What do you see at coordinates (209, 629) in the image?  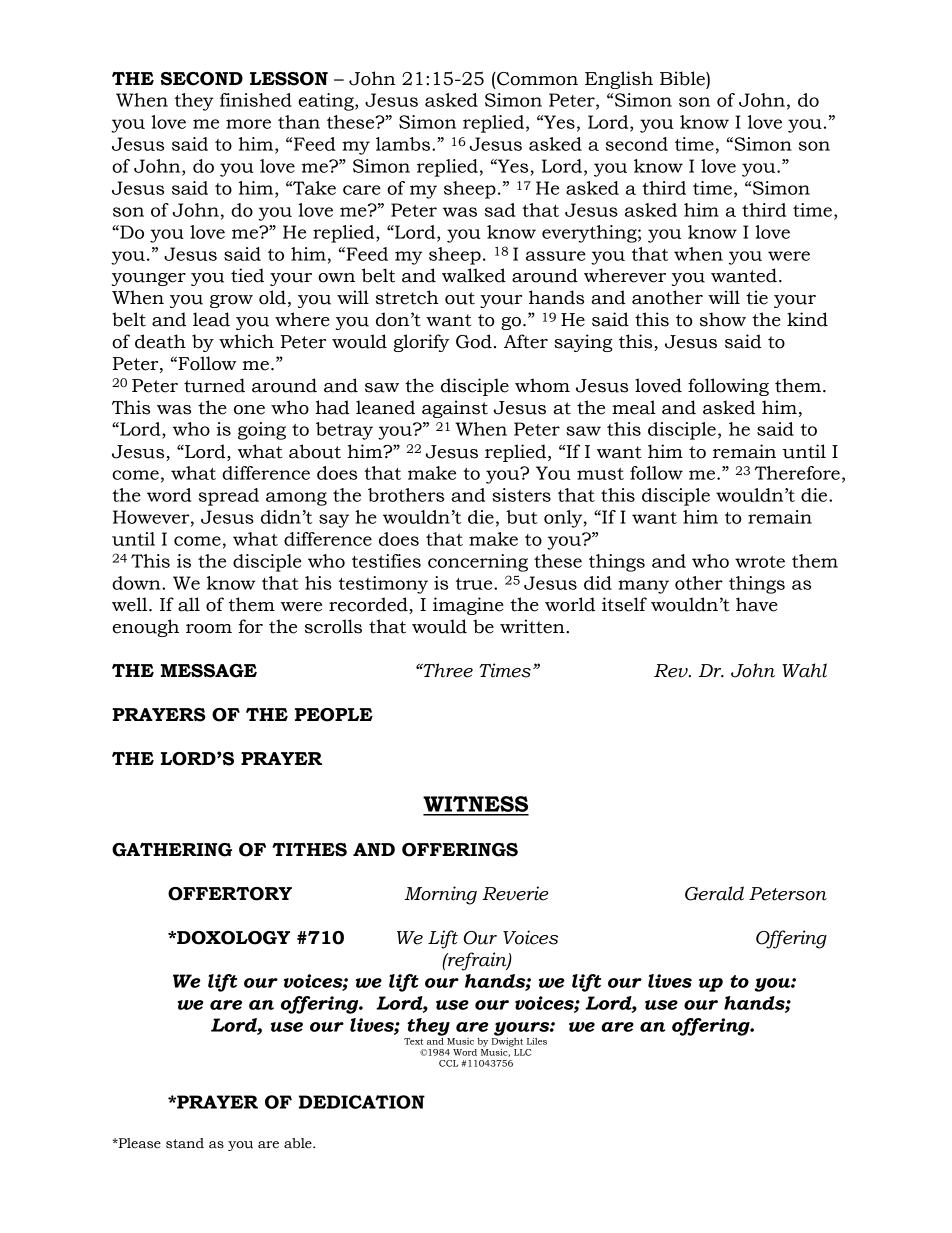 I see `room` at bounding box center [209, 629].
